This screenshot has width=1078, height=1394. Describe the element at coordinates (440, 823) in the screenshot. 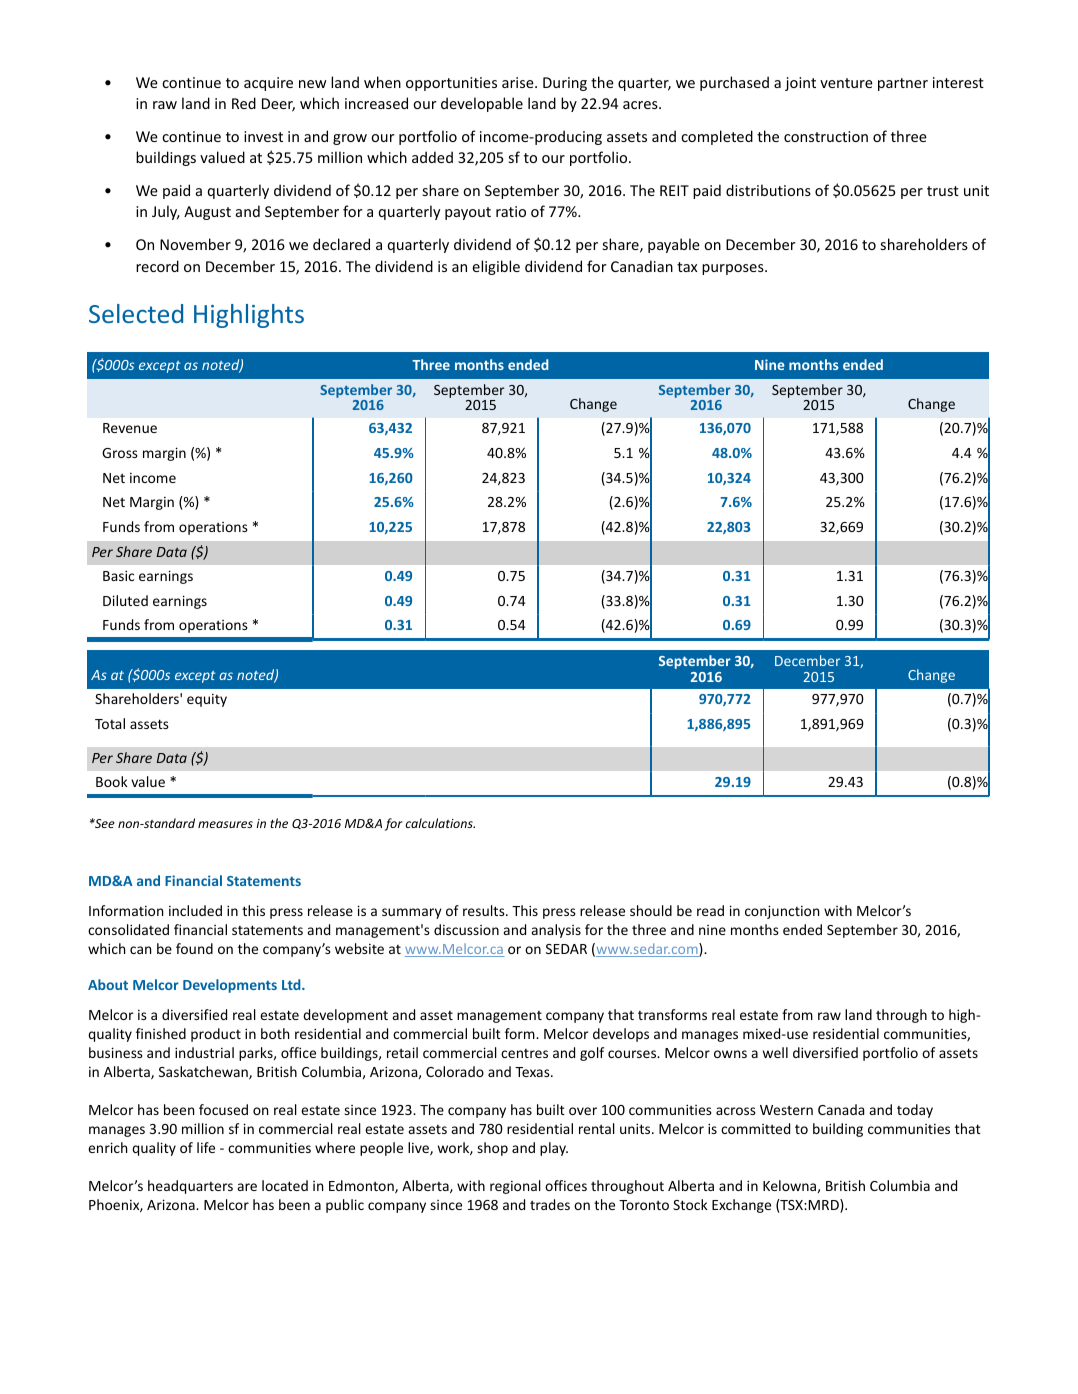

I see `calculations` at that location.
